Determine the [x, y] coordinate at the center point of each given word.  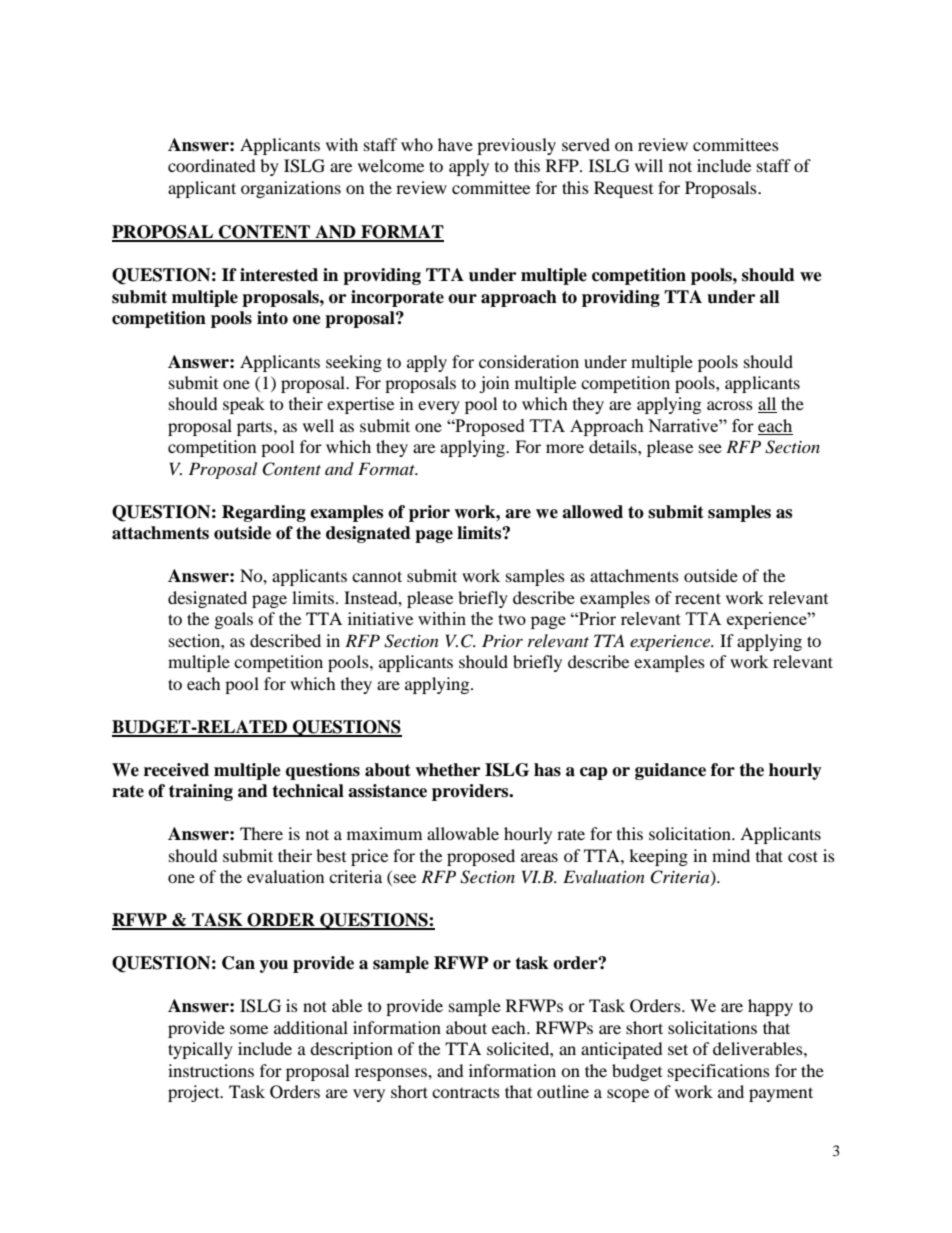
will [649, 165]
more [565, 448]
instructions [211, 1070]
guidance [670, 771]
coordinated [212, 165]
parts [256, 429]
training [201, 792]
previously [516, 146]
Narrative [684, 425]
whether [447, 770]
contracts [466, 1092]
